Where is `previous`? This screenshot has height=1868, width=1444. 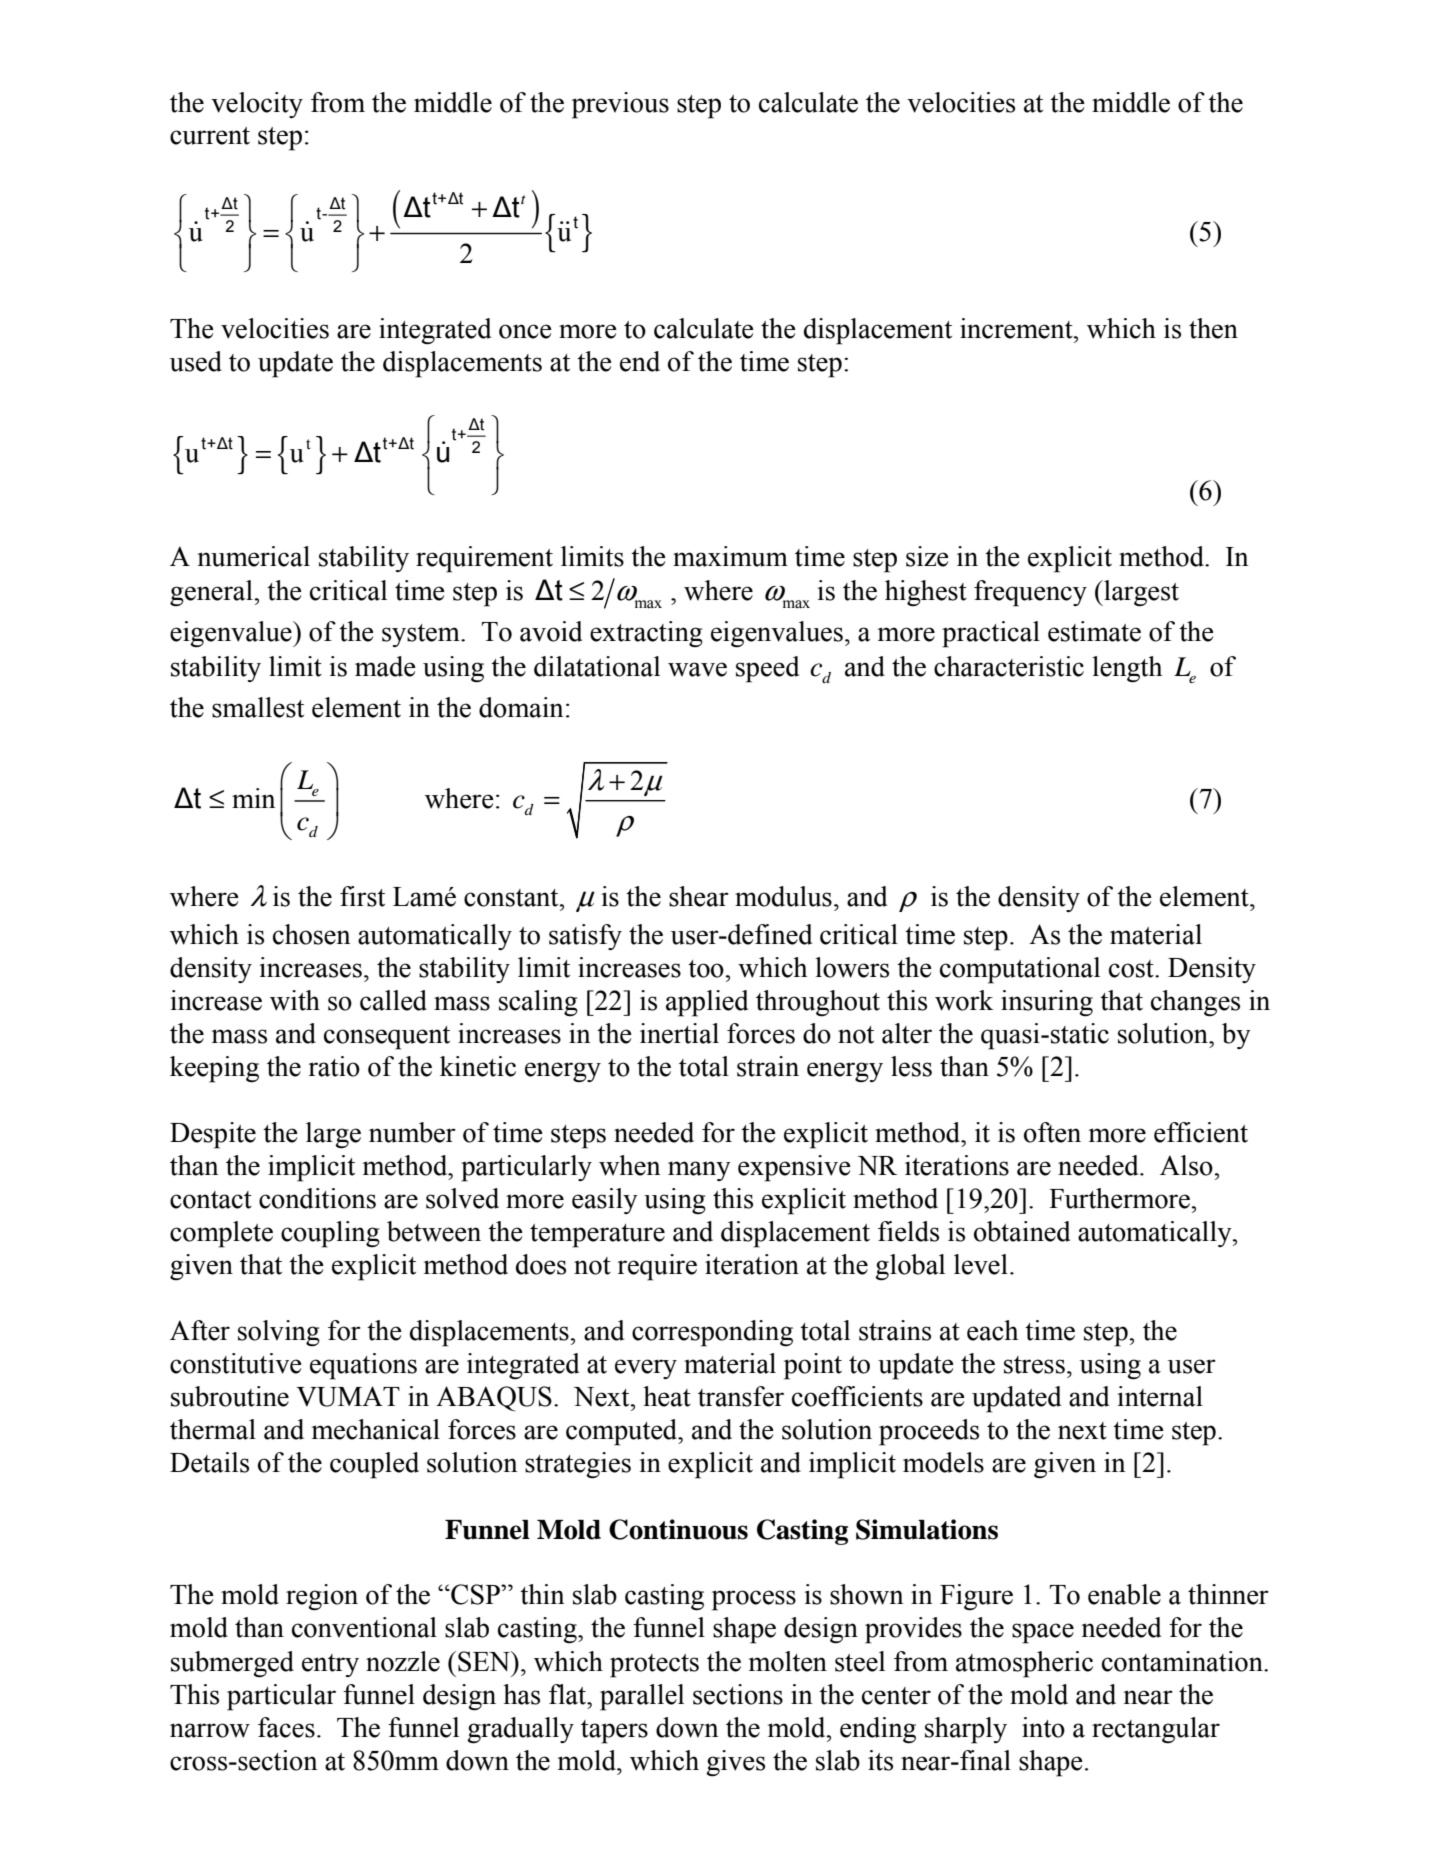
previous is located at coordinates (620, 105).
